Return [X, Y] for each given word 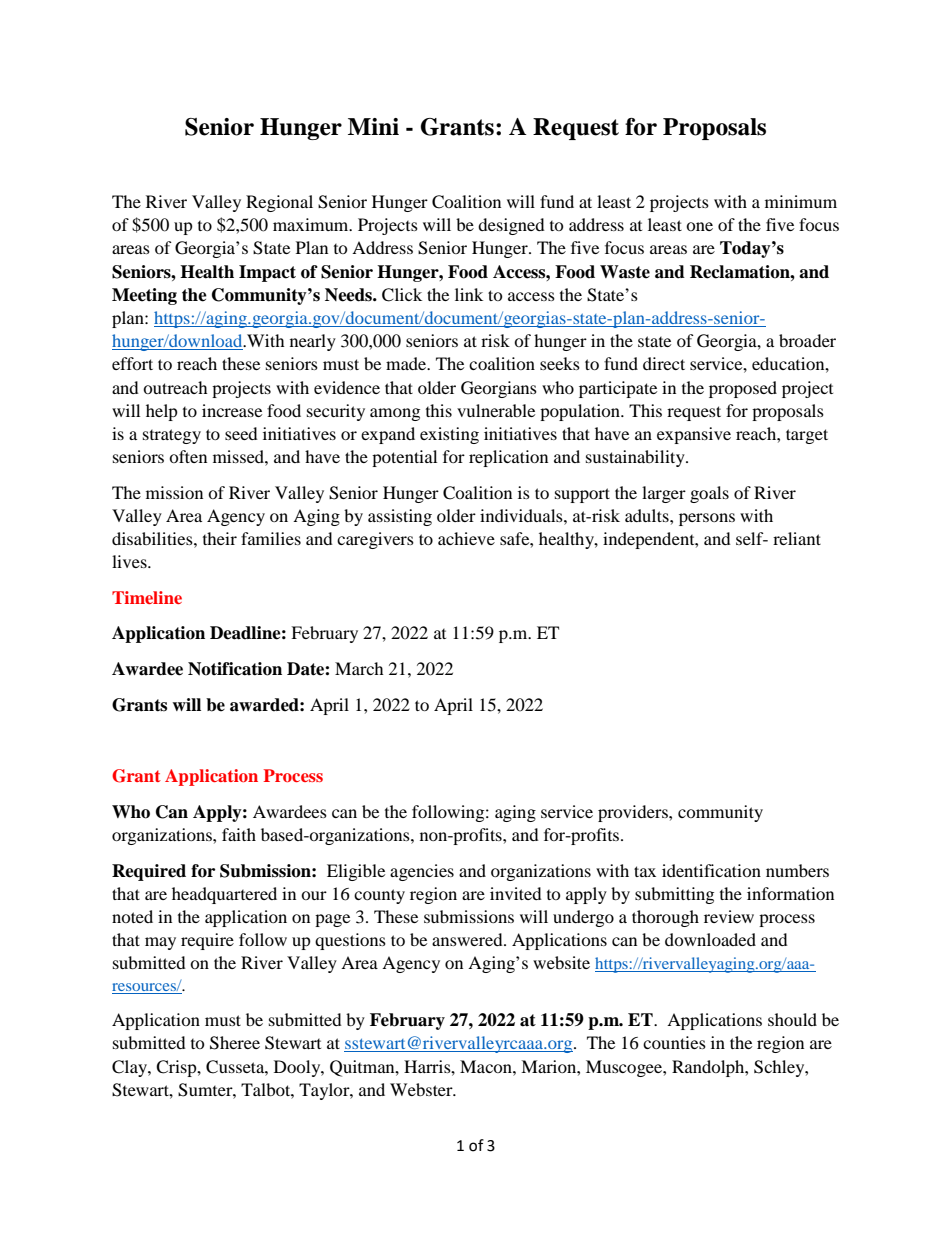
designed [511, 226]
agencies [422, 872]
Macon [487, 1066]
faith [239, 834]
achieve [466, 538]
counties [674, 1042]
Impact [267, 273]
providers [634, 813]
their [220, 538]
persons [707, 519]
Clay [130, 1068]
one [699, 226]
